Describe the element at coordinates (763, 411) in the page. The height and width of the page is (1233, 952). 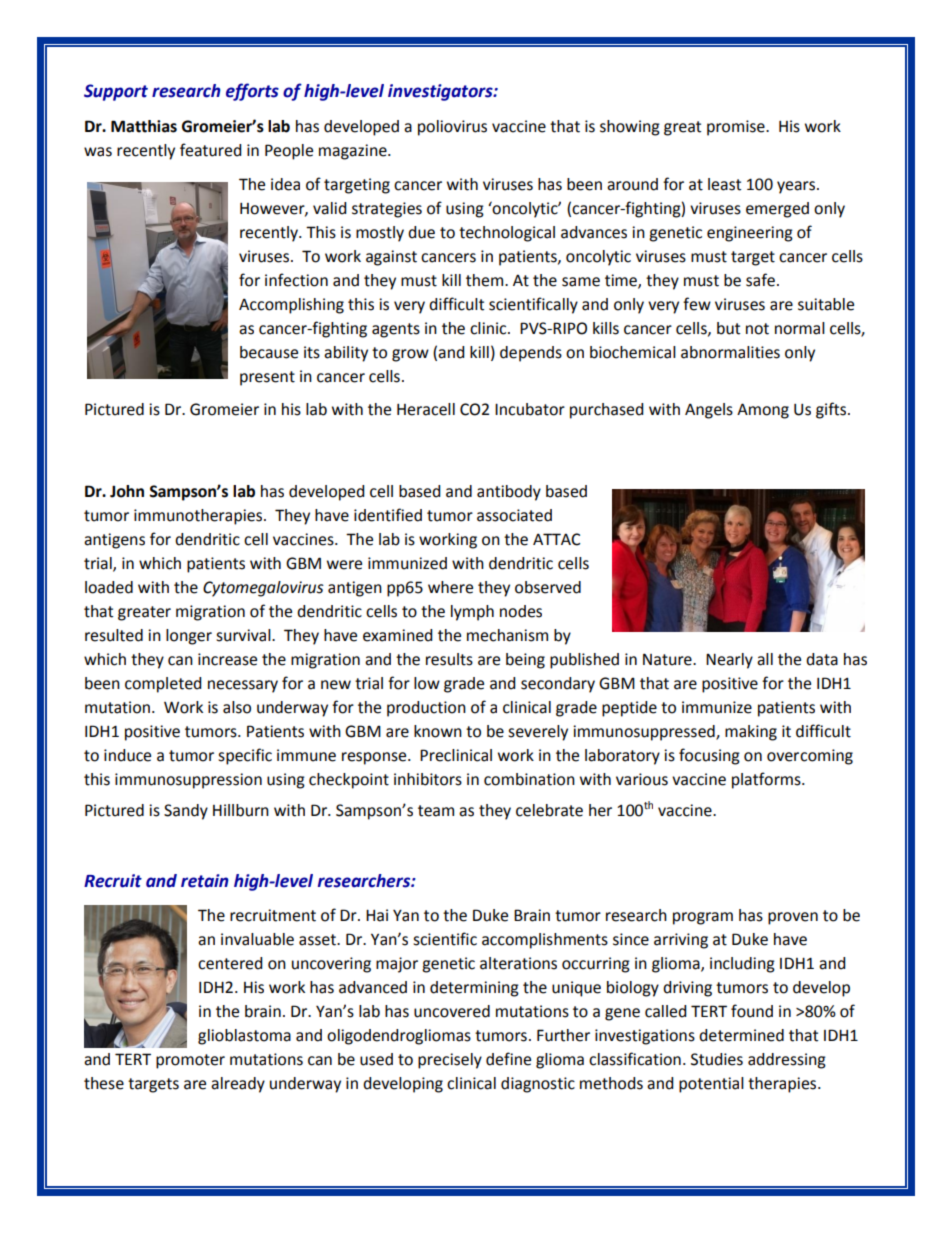
I see `Among` at that location.
